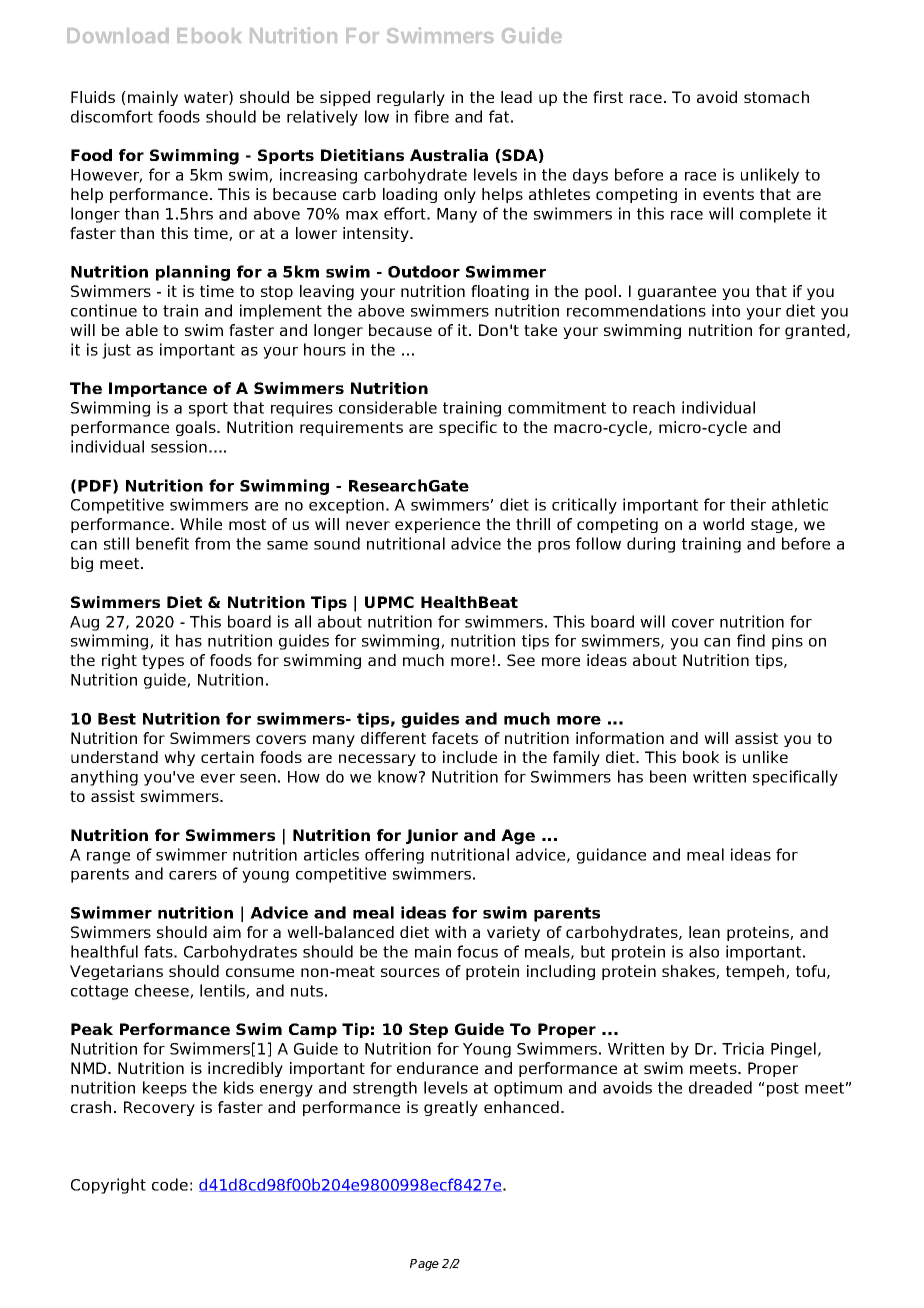  What do you see at coordinates (776, 97) in the document?
I see `stomach` at bounding box center [776, 97].
